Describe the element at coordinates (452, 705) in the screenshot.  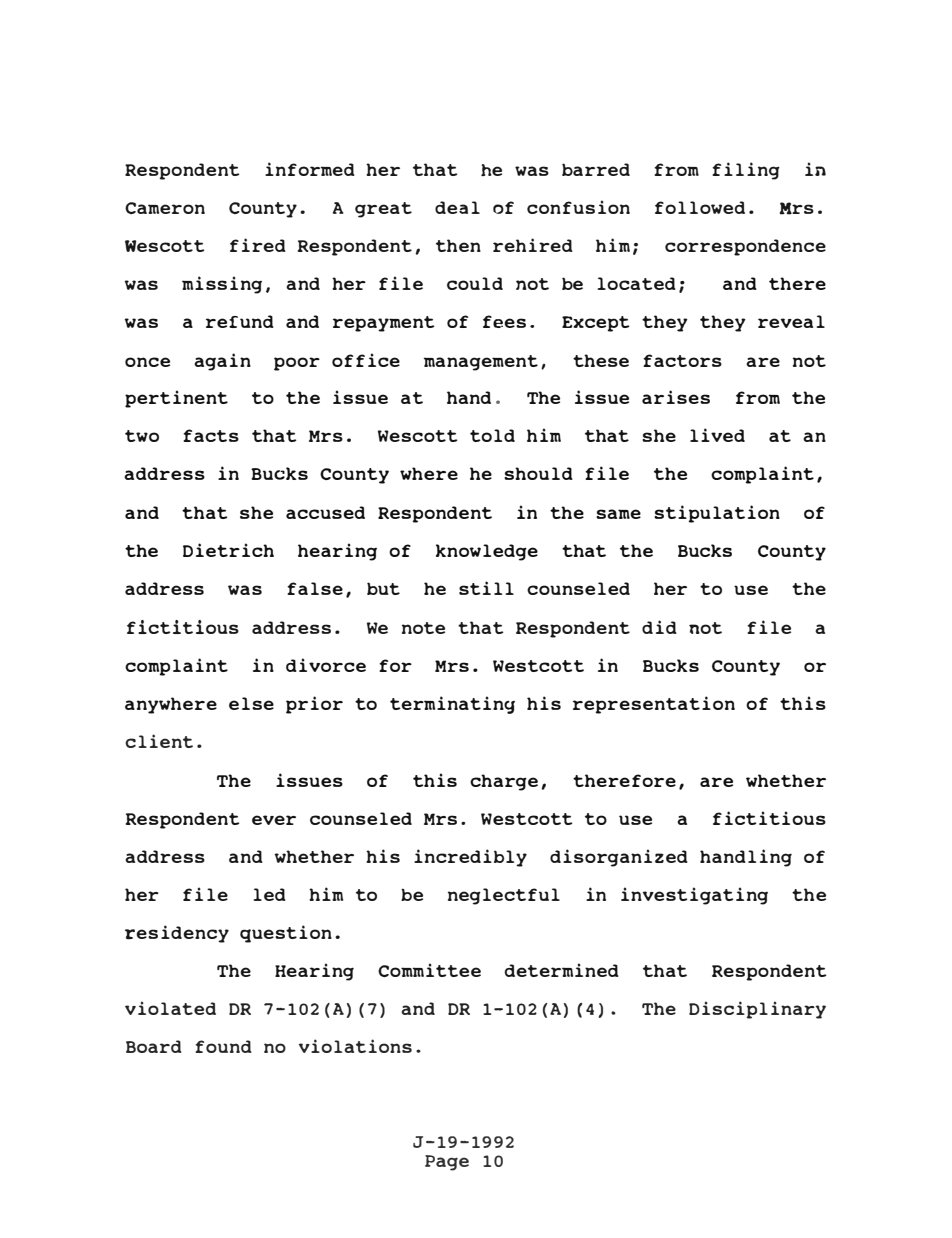
I see `terminating` at that location.
